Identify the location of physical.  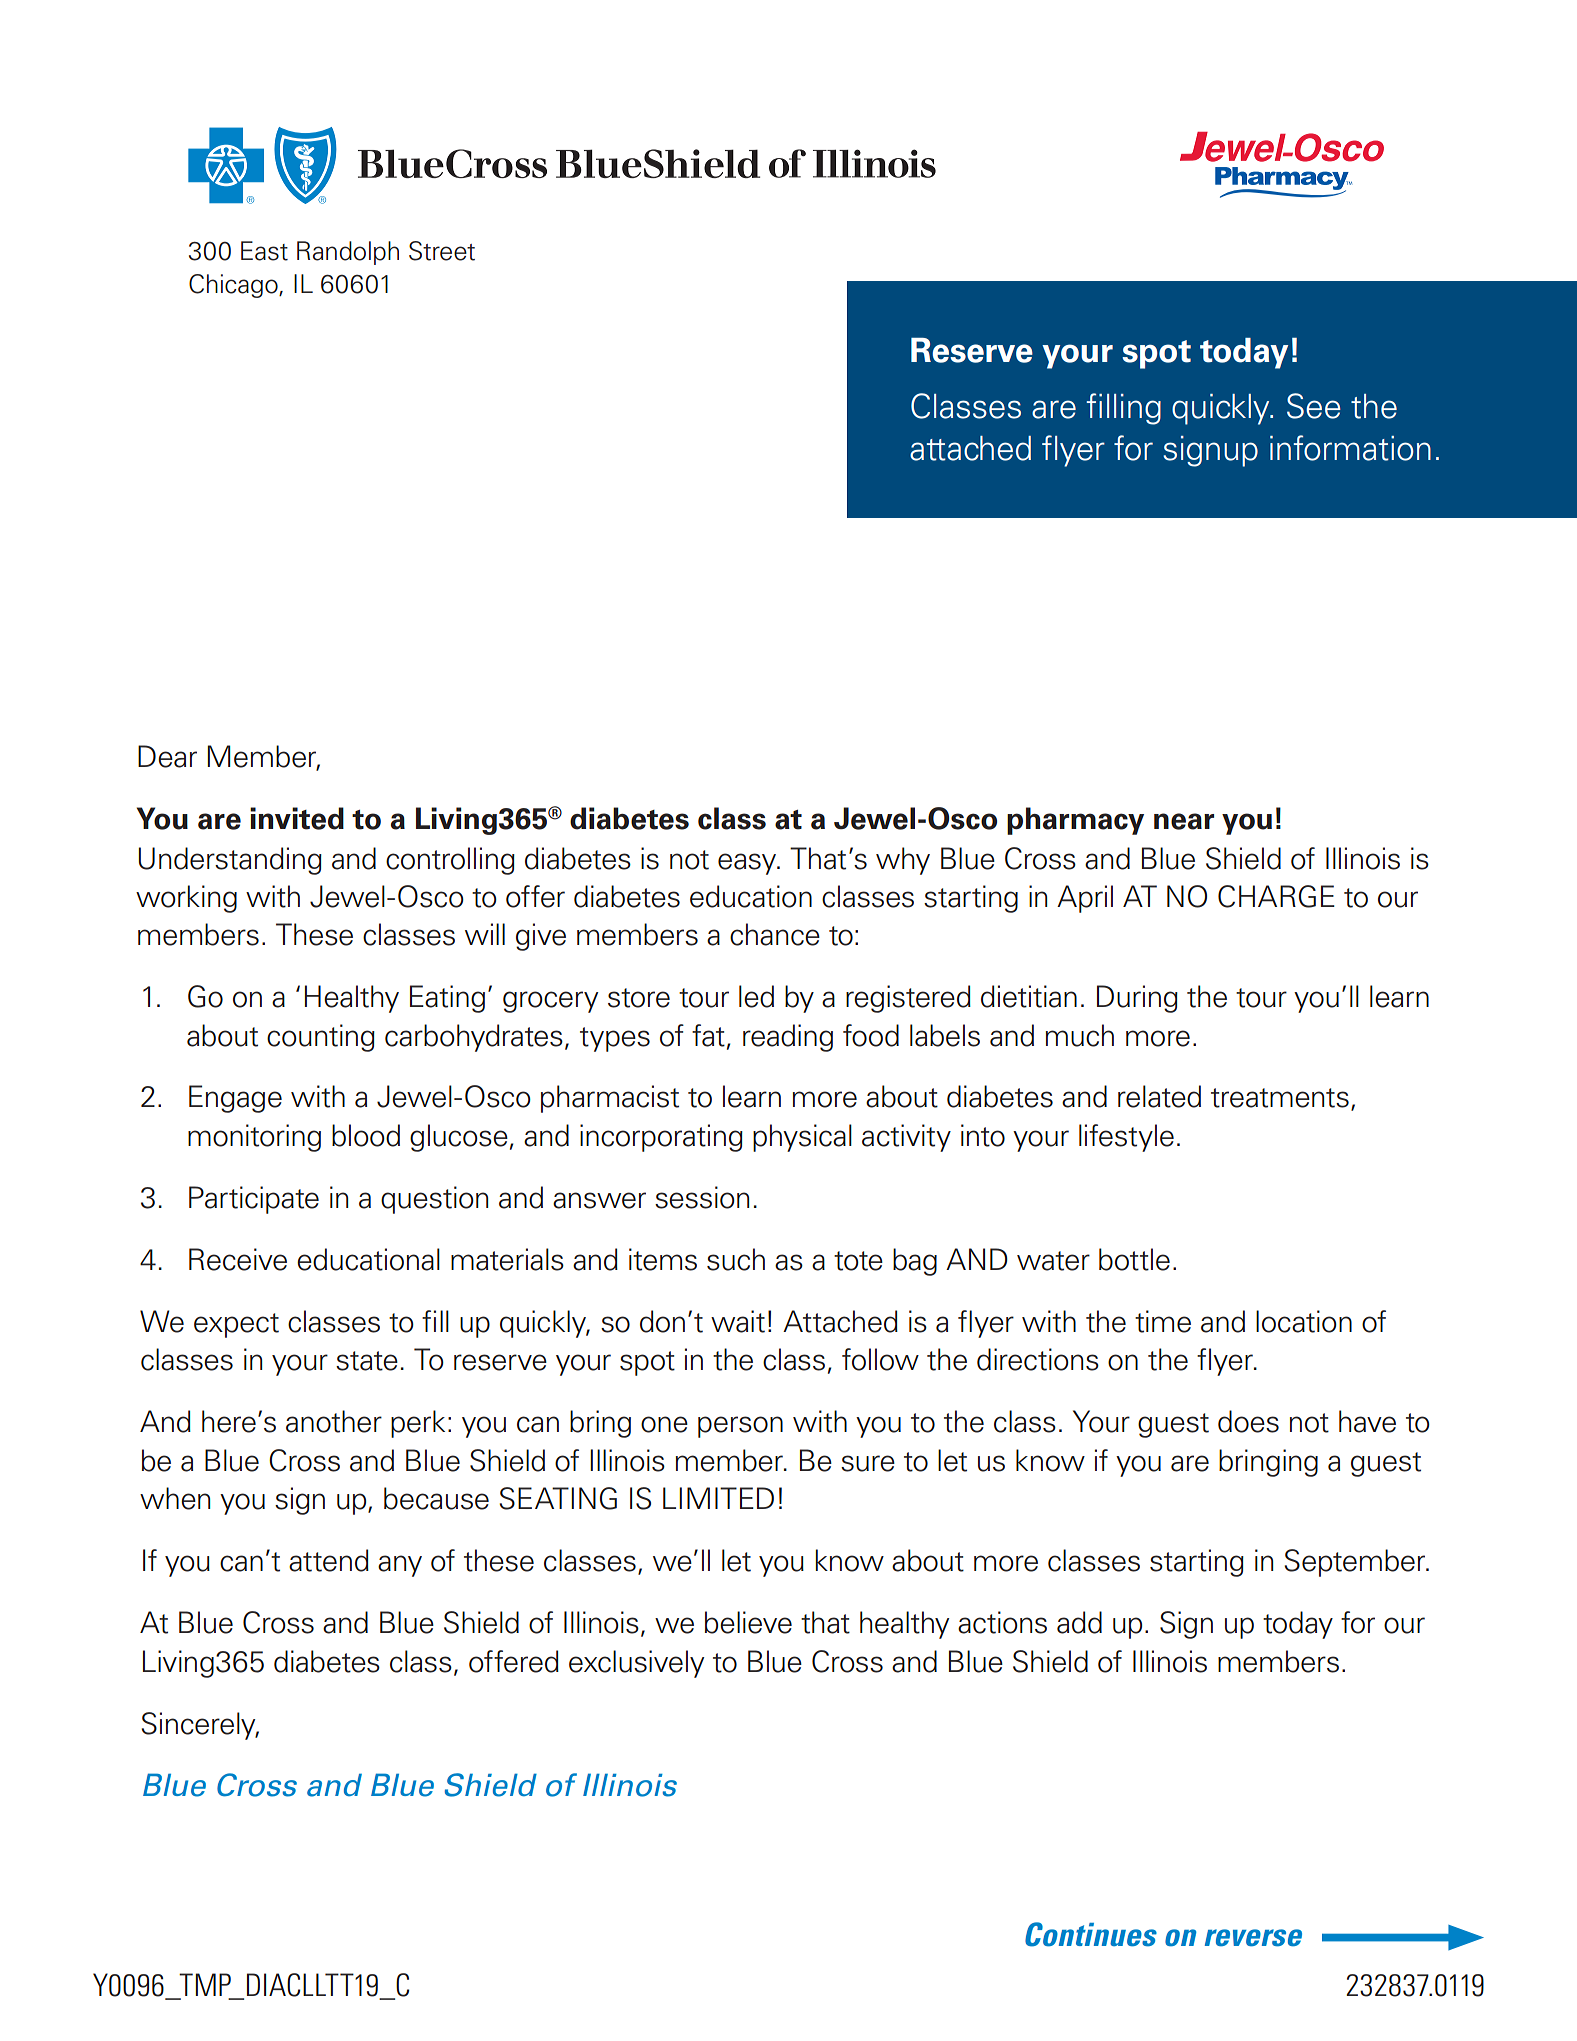
(802, 1138).
